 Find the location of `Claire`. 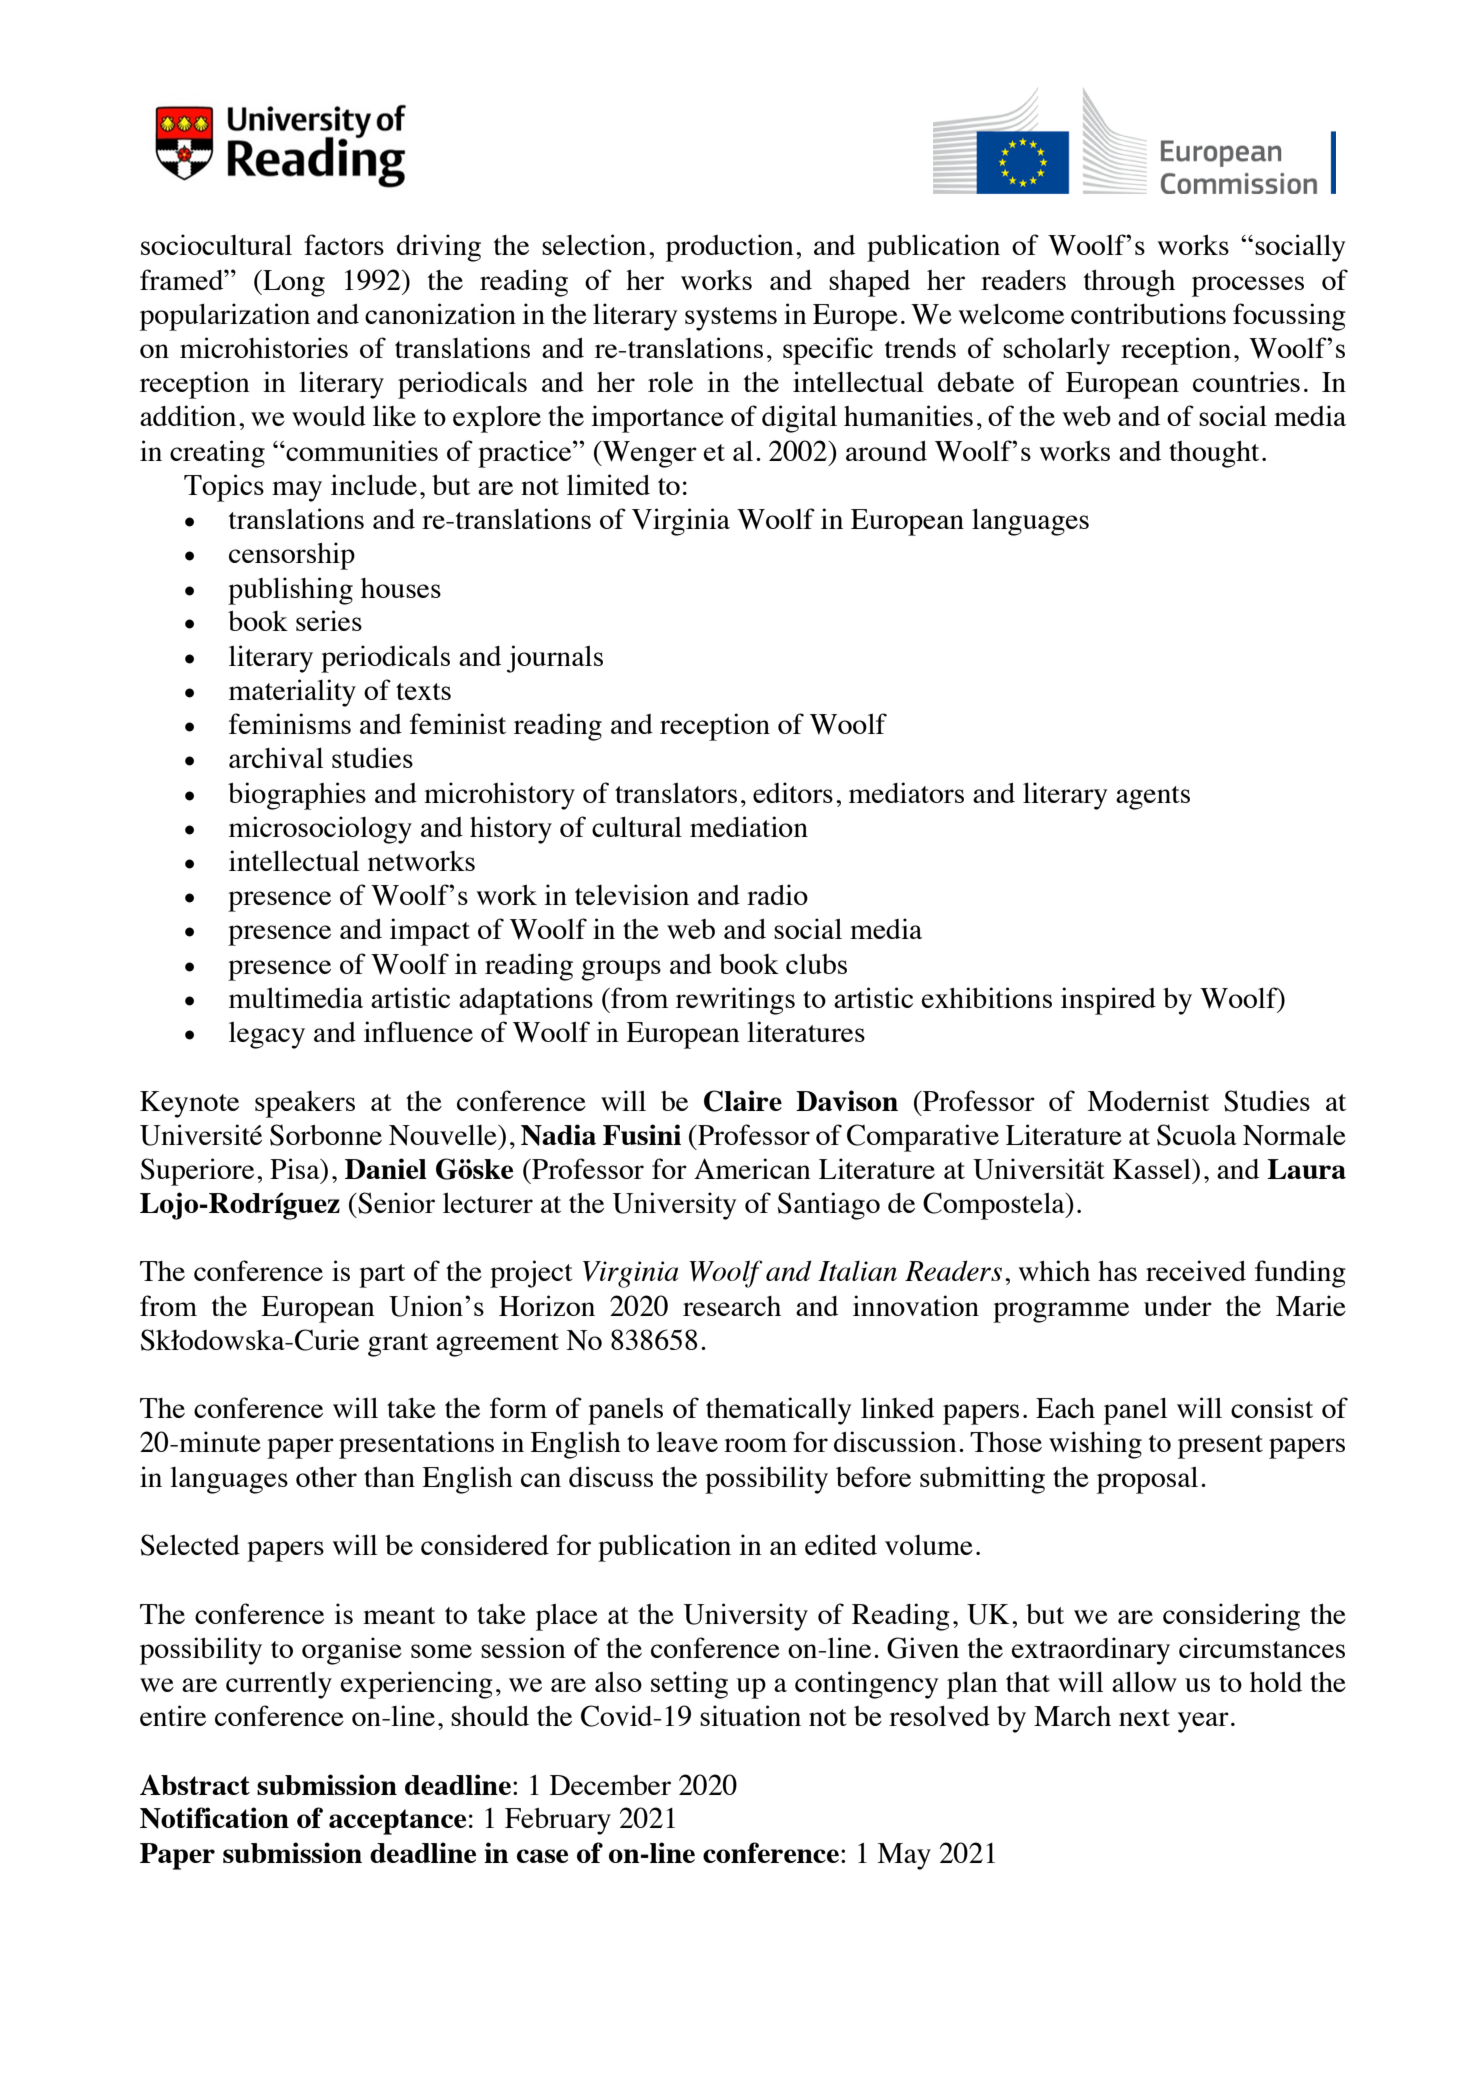

Claire is located at coordinates (743, 1101).
